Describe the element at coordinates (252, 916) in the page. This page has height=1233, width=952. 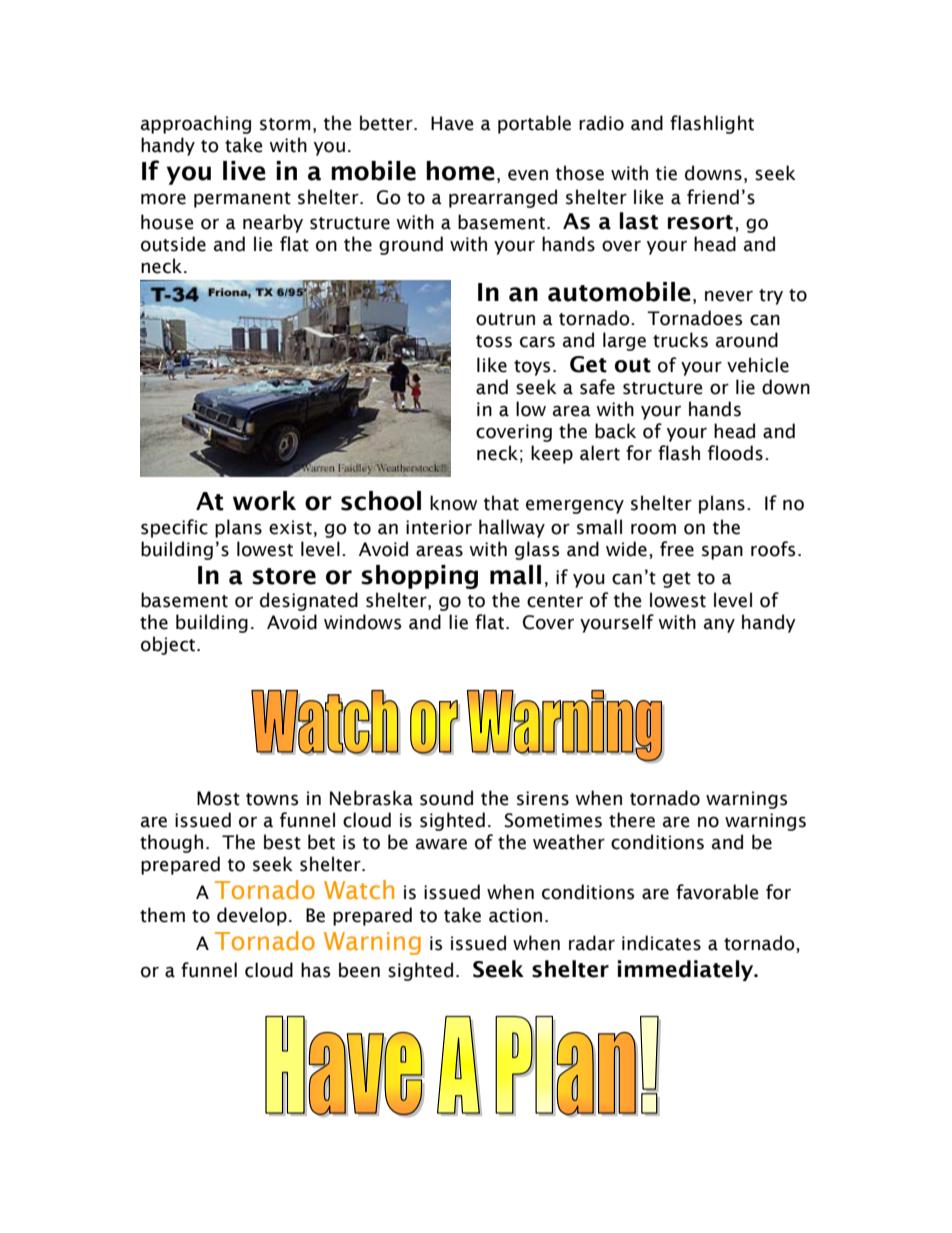
I see `develop` at that location.
